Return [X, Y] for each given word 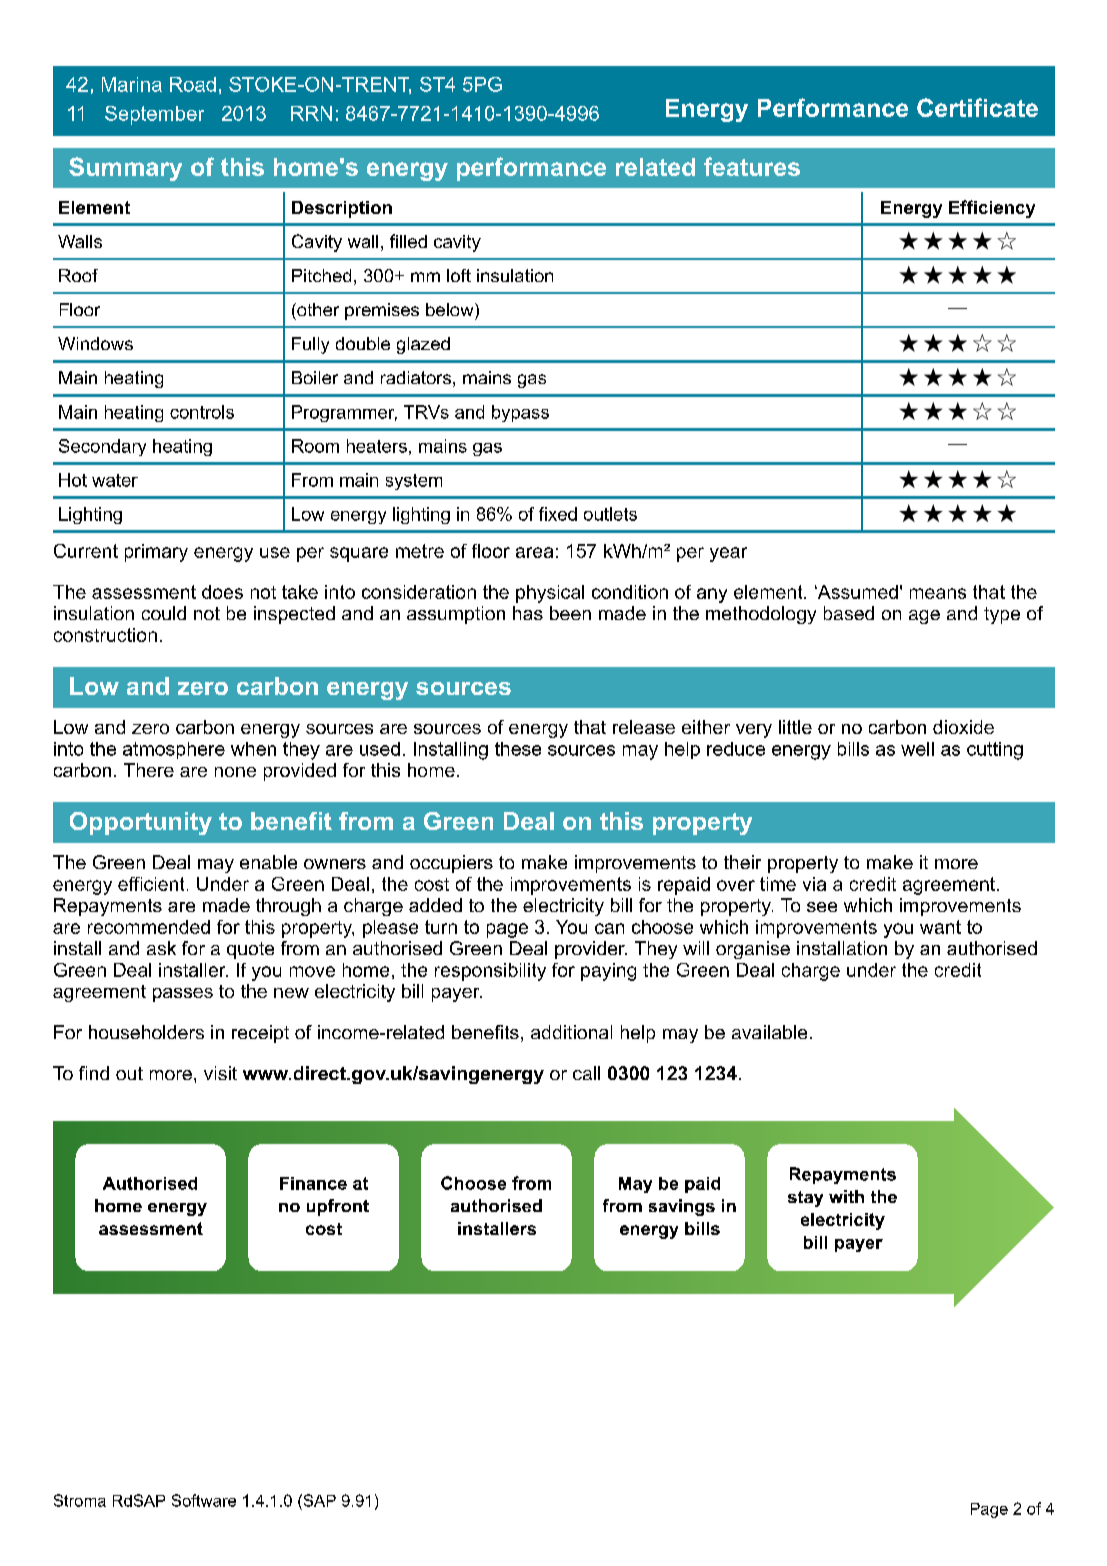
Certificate [977, 107]
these [518, 749]
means [938, 593]
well [917, 749]
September [154, 115]
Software [204, 1500]
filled [408, 241]
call [586, 1073]
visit [220, 1073]
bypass [520, 413]
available [769, 1032]
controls [202, 412]
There [149, 770]
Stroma [80, 1500]
